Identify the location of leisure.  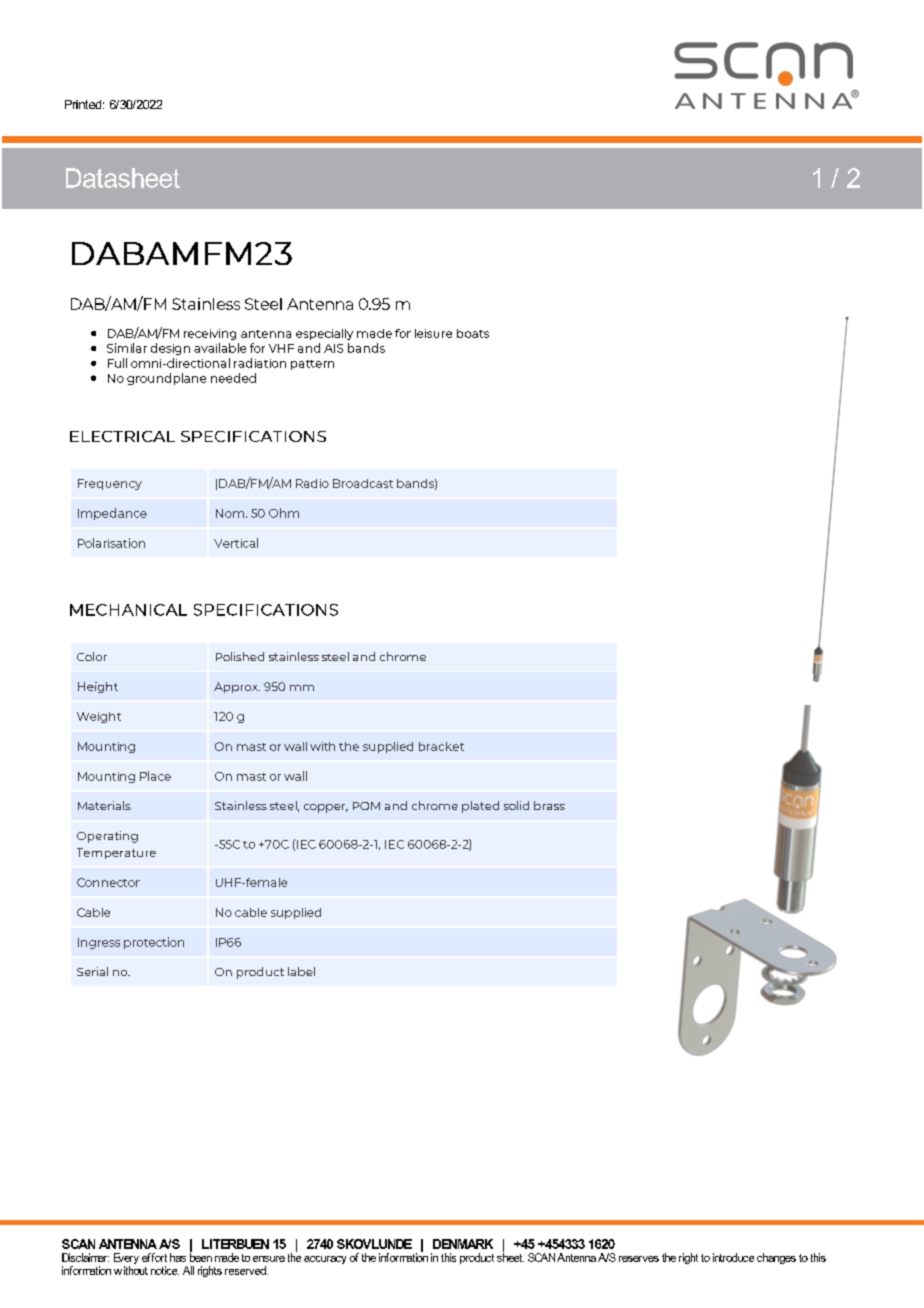
(433, 333).
